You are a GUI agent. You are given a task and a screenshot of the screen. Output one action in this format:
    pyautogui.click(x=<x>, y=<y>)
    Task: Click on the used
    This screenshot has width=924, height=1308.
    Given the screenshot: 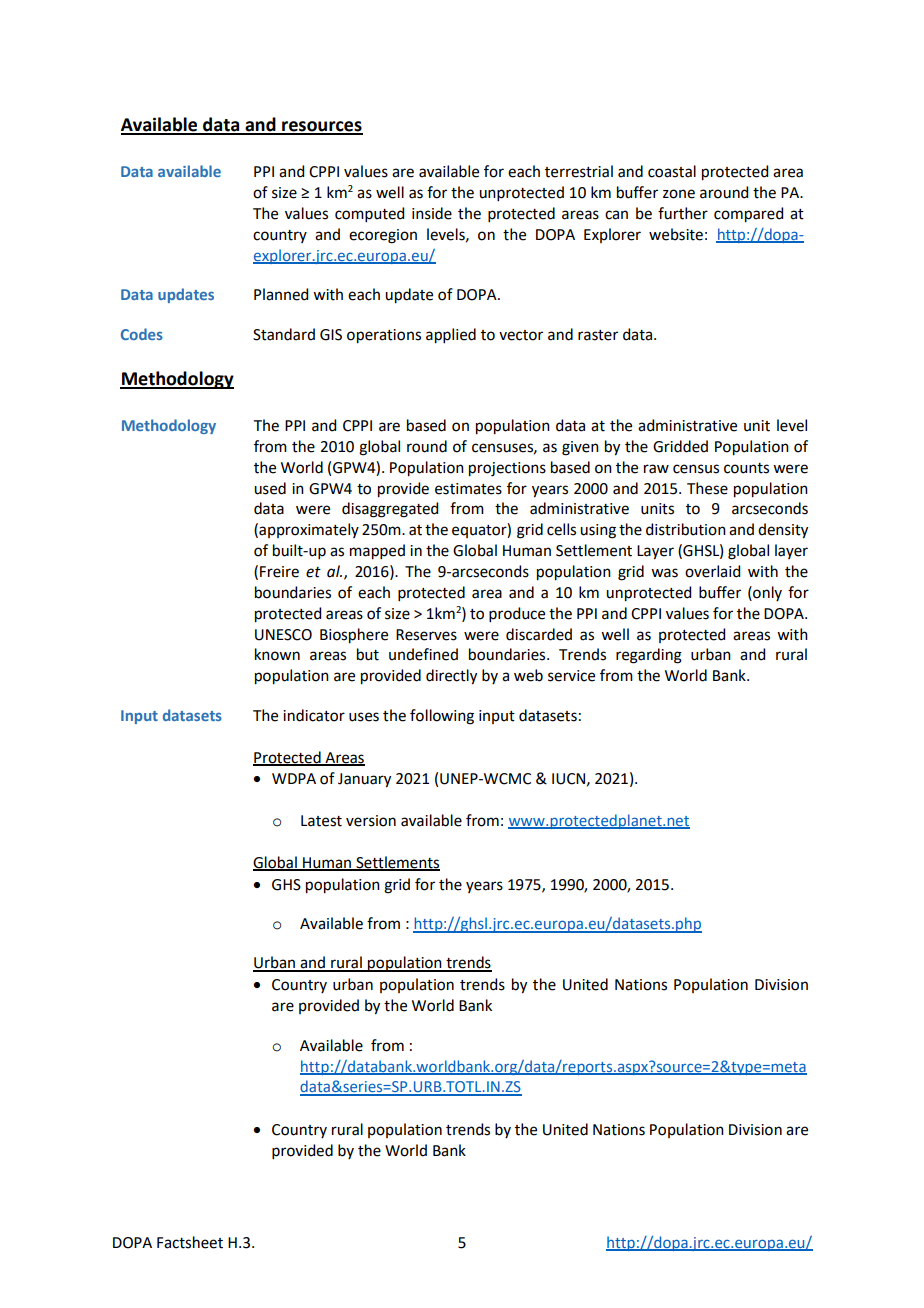 What is the action you would take?
    pyautogui.click(x=270, y=488)
